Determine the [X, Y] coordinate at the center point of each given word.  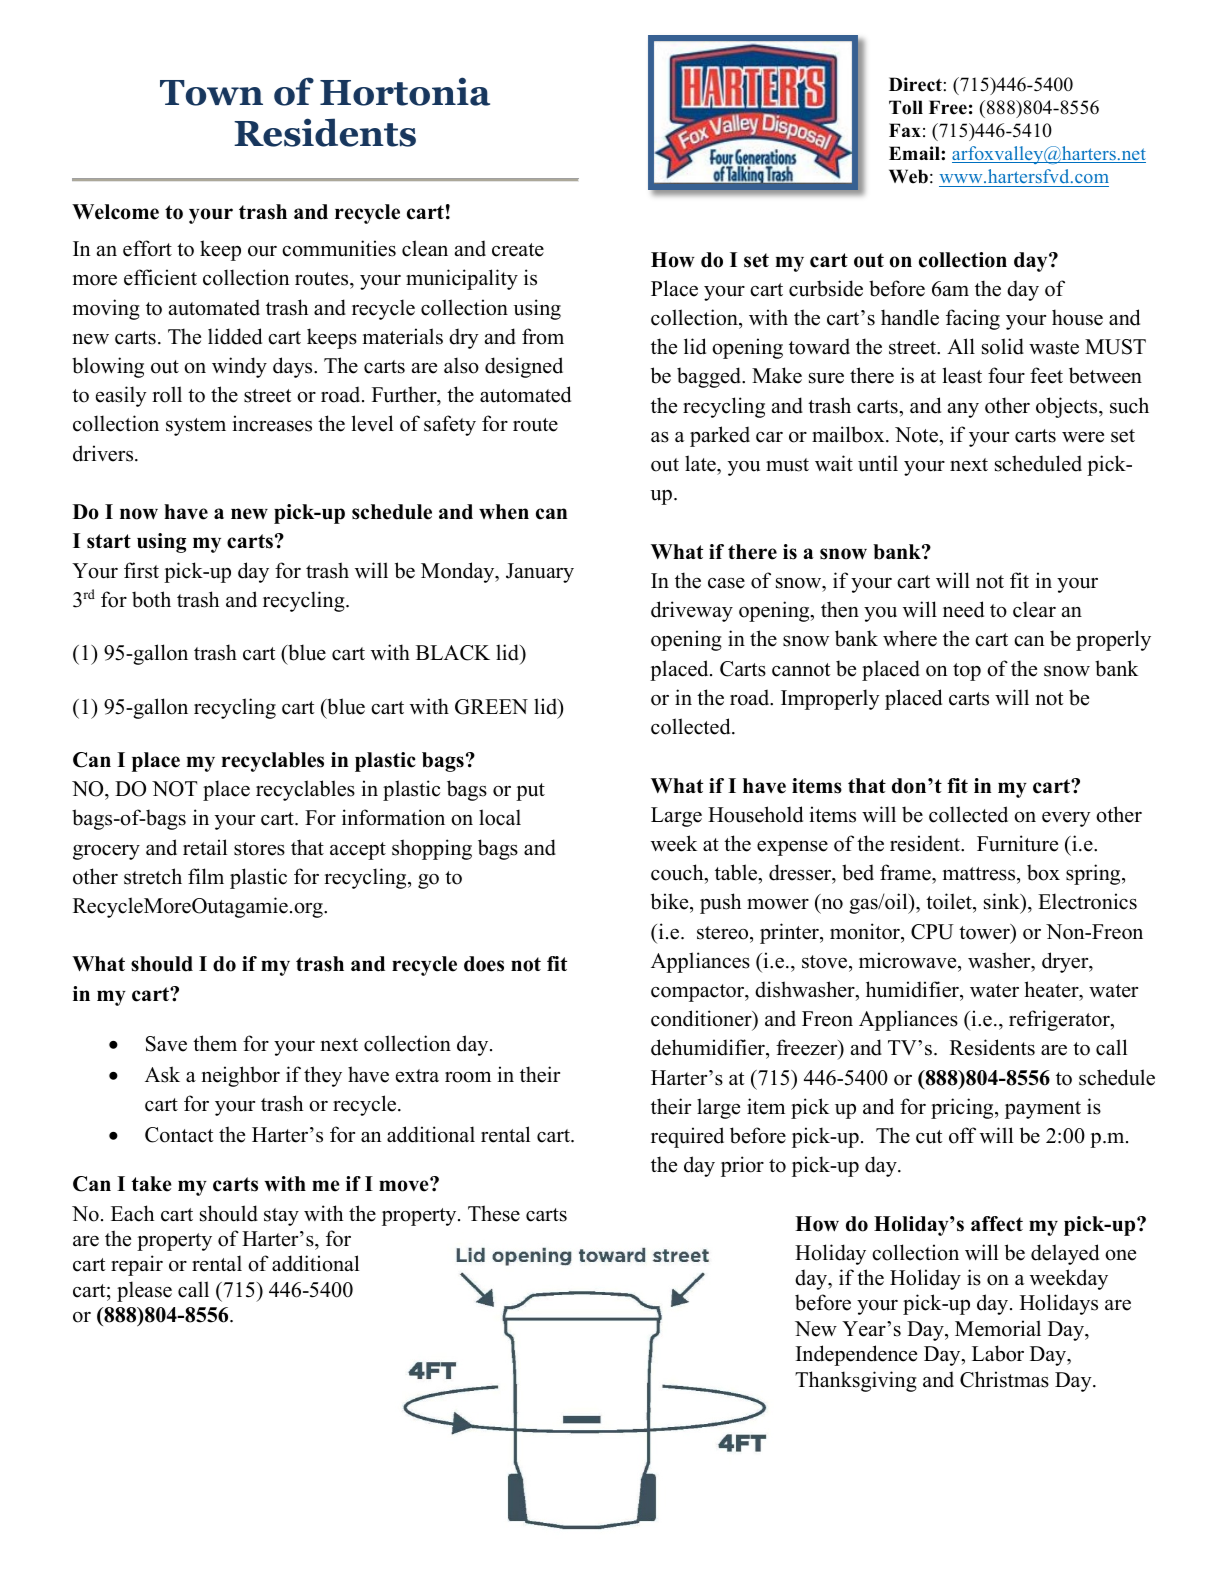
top [967, 672]
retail [205, 847]
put [530, 792]
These [494, 1213]
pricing [963, 1108]
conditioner [702, 1019]
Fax [905, 130]
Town [211, 93]
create [518, 250]
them [215, 1043]
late [701, 463]
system [196, 427]
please [144, 1291]
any [963, 410]
